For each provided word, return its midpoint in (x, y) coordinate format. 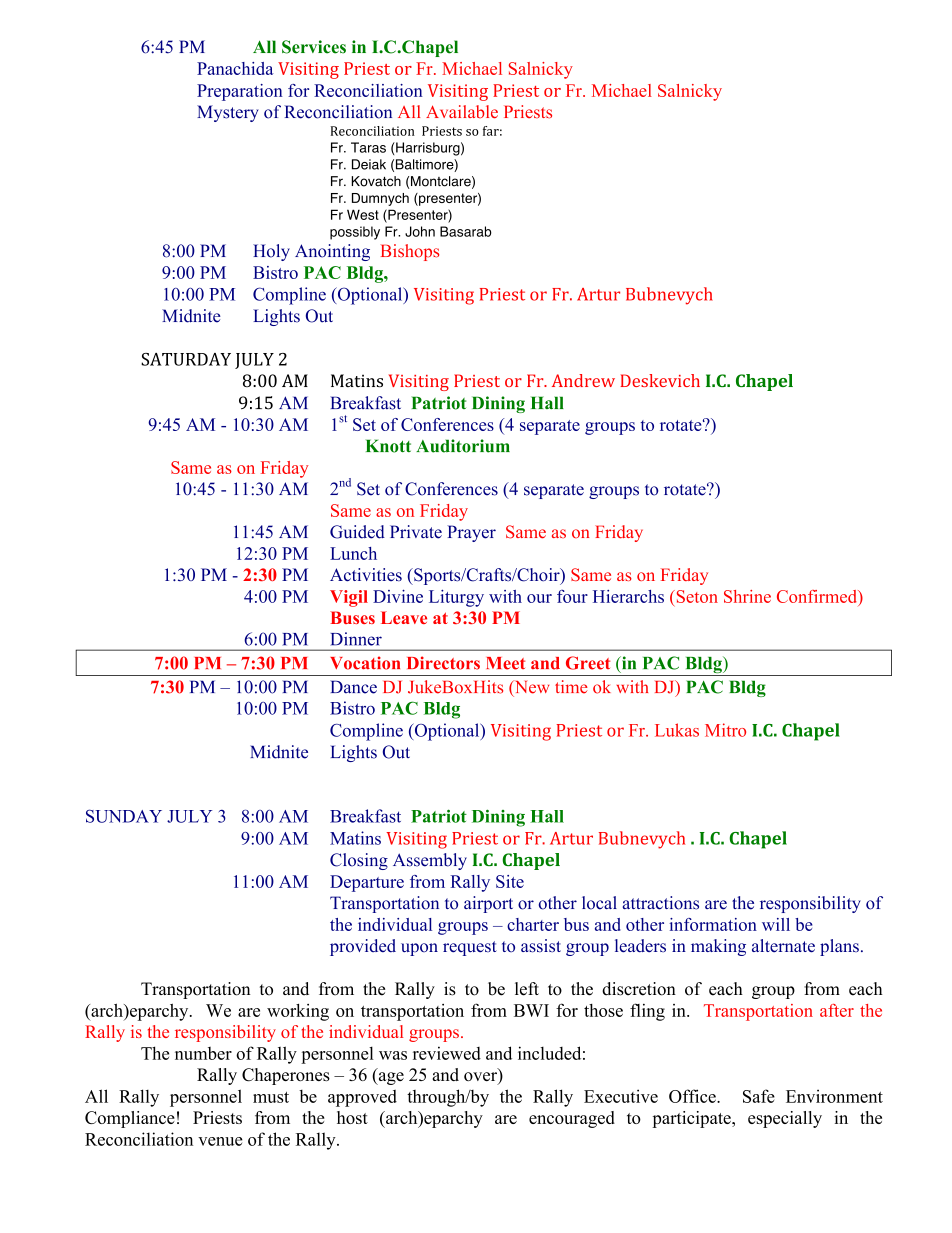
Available (462, 112)
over (481, 1078)
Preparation (240, 92)
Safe (759, 1096)
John (420, 231)
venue (220, 1141)
